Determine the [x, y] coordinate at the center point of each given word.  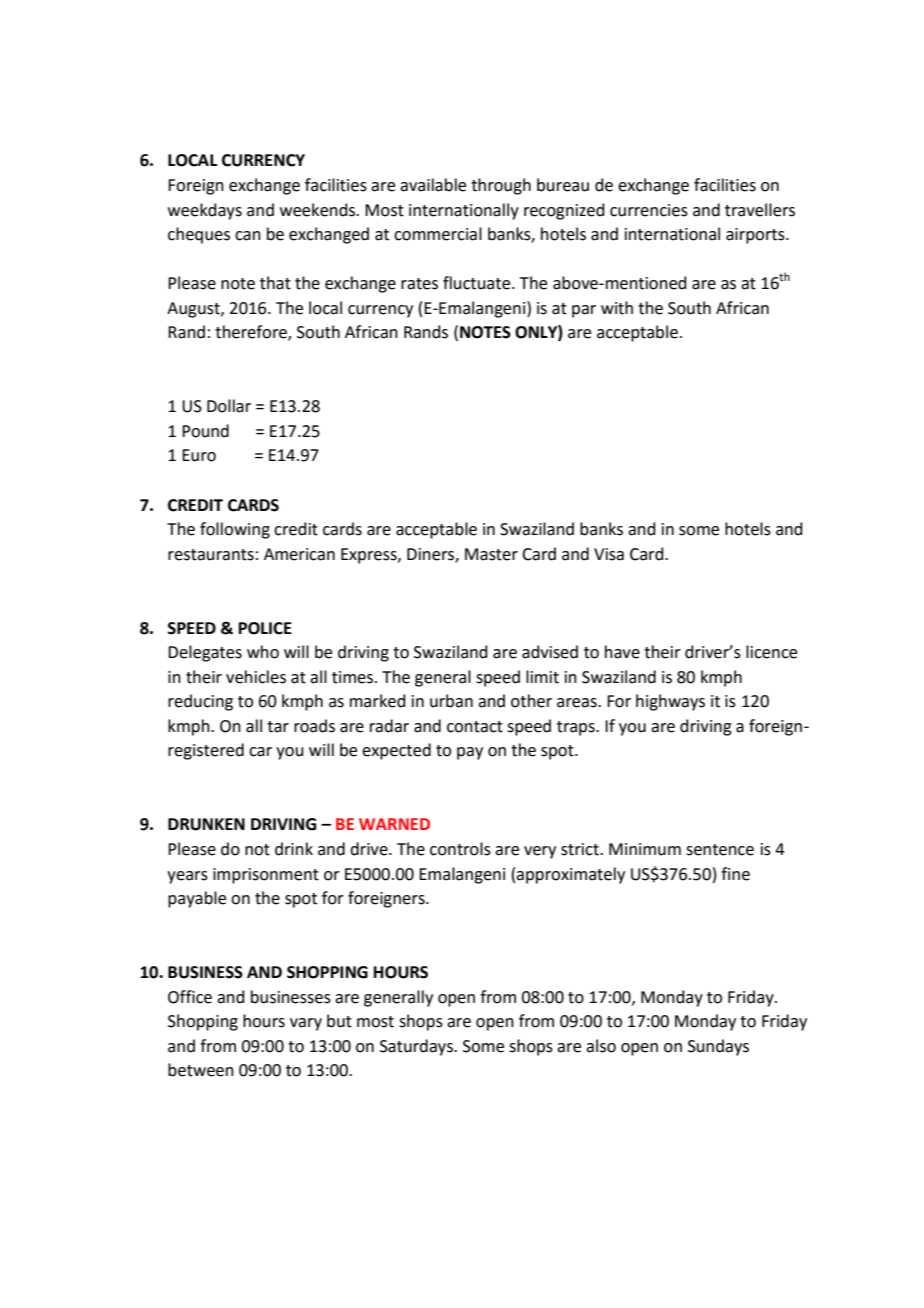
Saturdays [417, 1047]
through [501, 186]
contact [475, 727]
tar [278, 727]
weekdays [205, 211]
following [235, 530]
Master [491, 554]
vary [306, 1024]
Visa [609, 554]
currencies [649, 210]
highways [670, 702]
